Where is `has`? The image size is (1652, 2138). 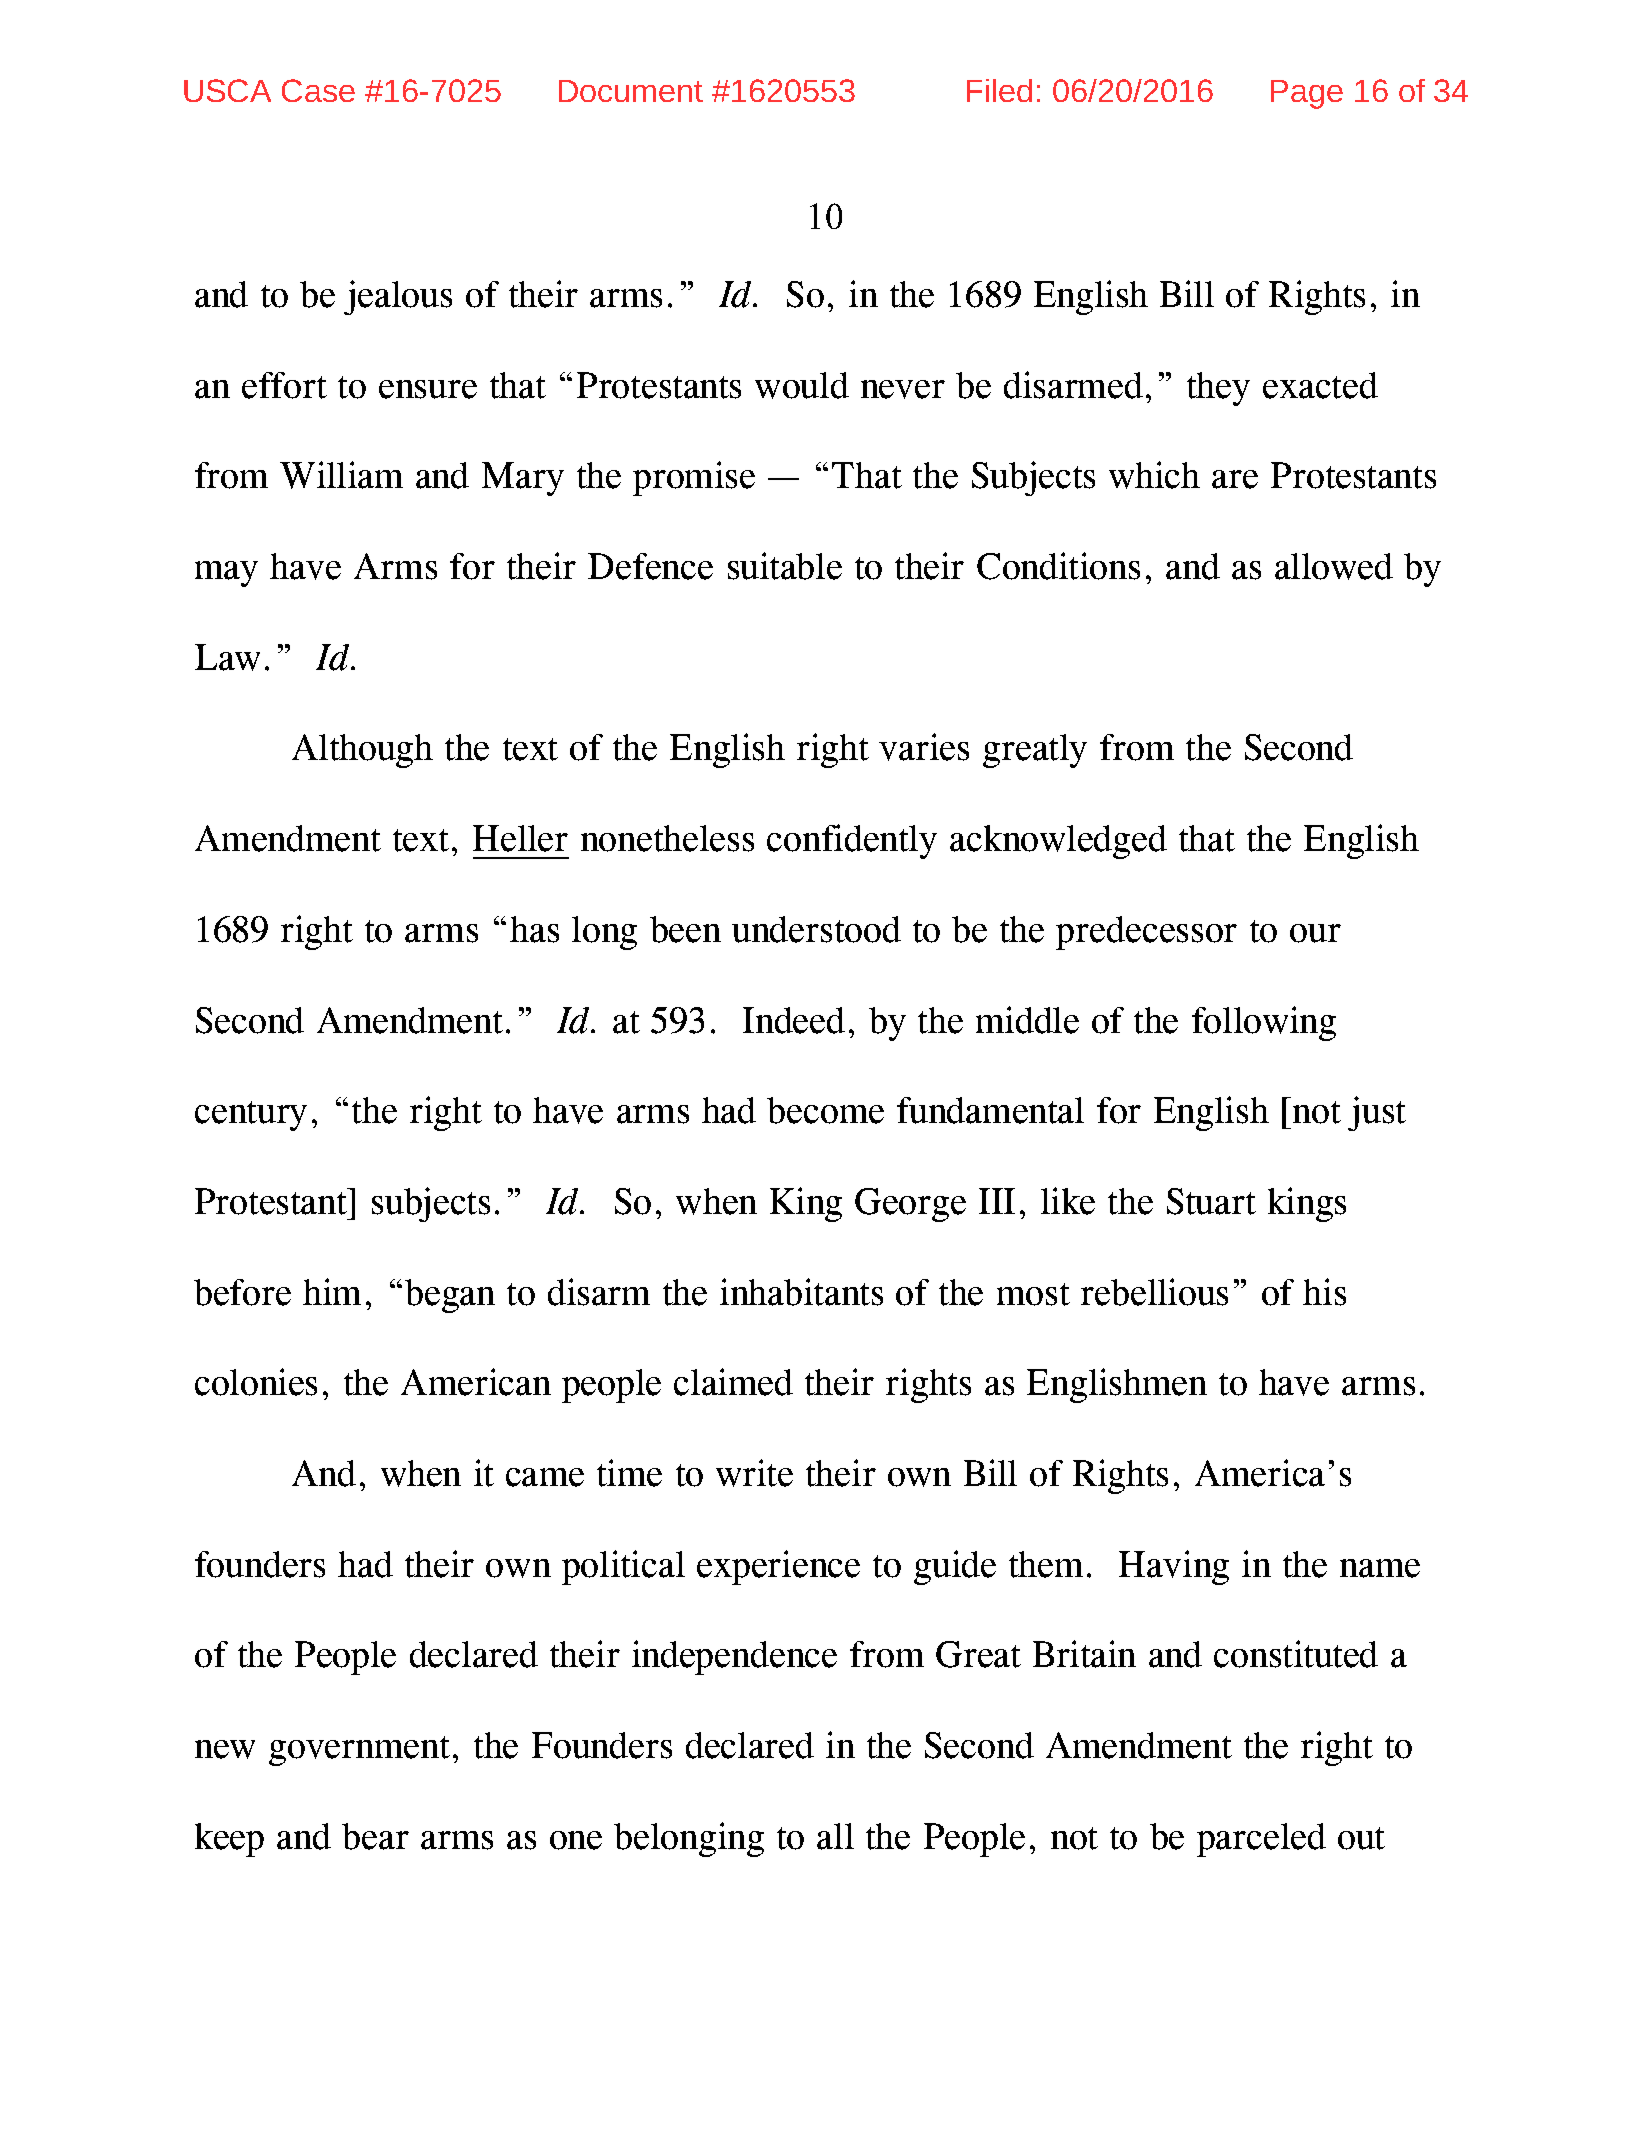 has is located at coordinates (534, 929).
